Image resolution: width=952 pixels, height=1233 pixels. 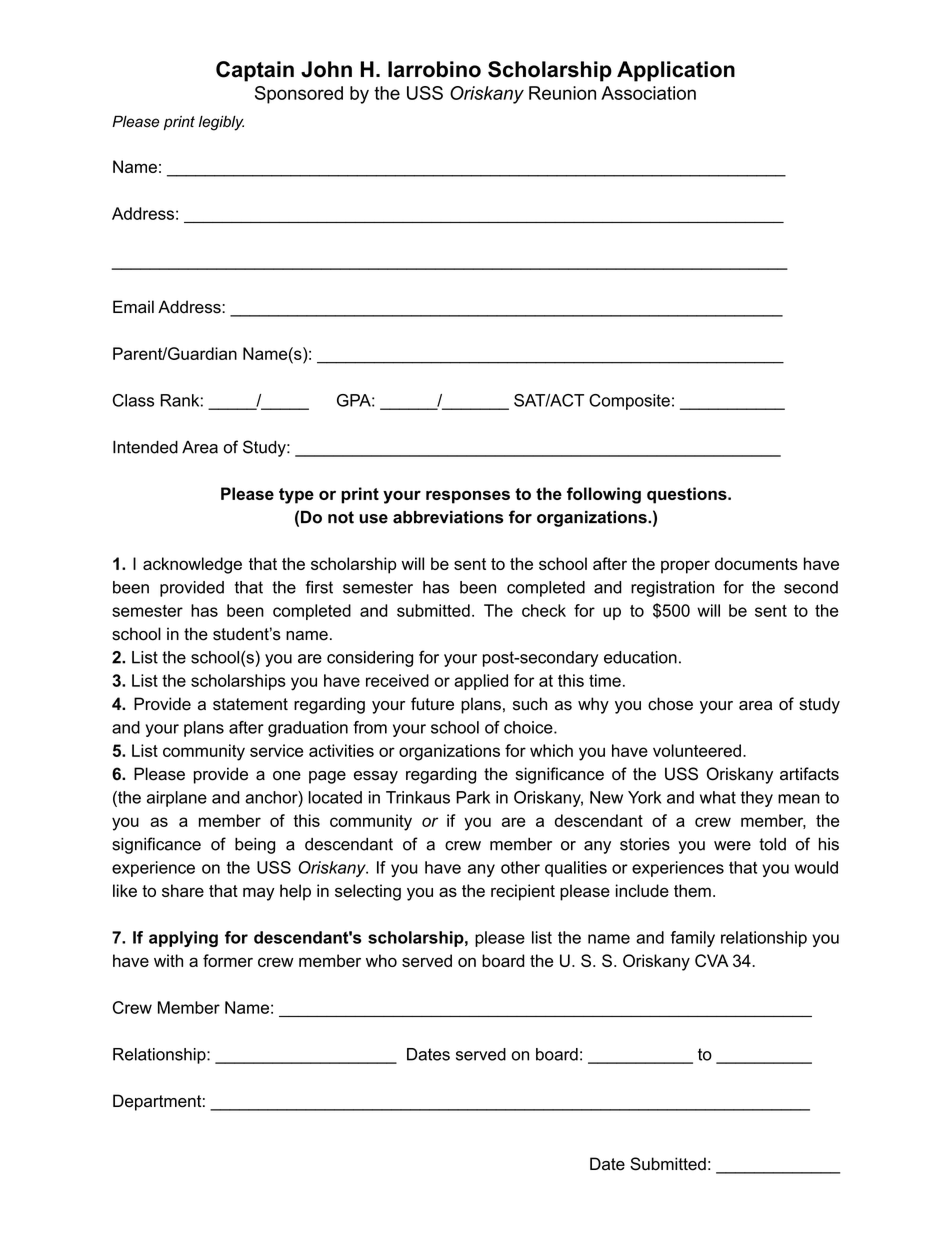 I want to click on Application, so click(x=676, y=71).
